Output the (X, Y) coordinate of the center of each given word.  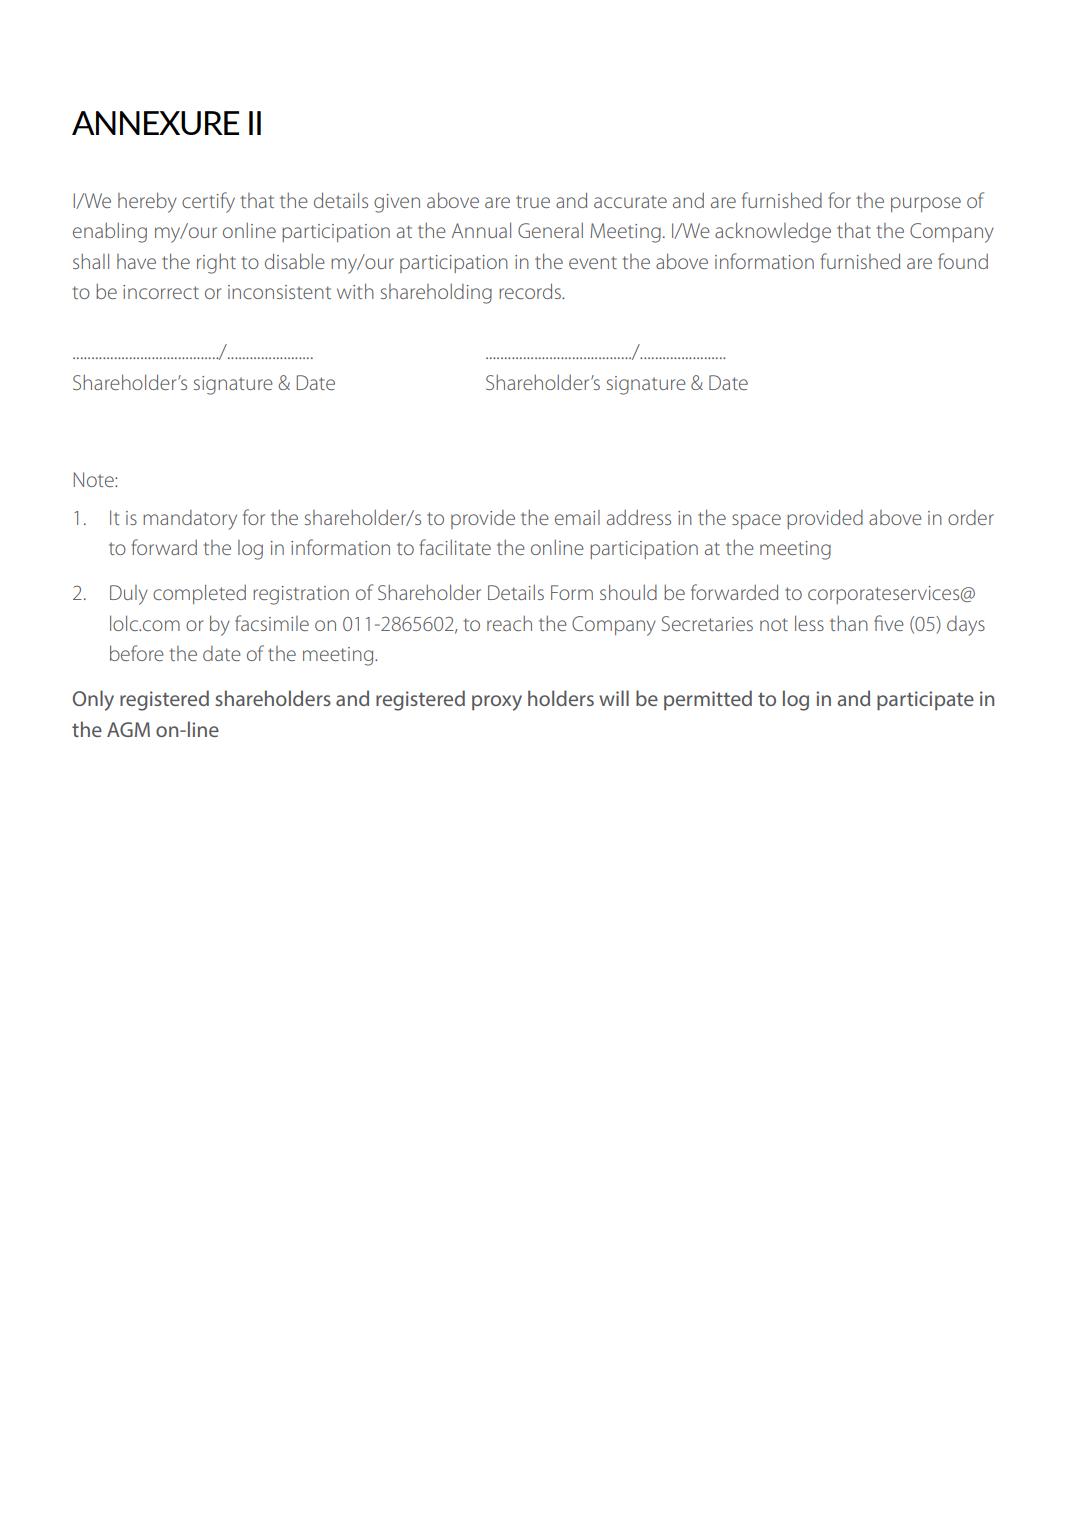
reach (509, 623)
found (963, 261)
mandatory (190, 520)
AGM (128, 729)
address (639, 517)
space (756, 521)
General (550, 230)
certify (208, 202)
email (577, 517)
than (849, 623)
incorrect (161, 292)
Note (94, 479)
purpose (926, 204)
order (971, 517)
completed (199, 594)
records (531, 291)
